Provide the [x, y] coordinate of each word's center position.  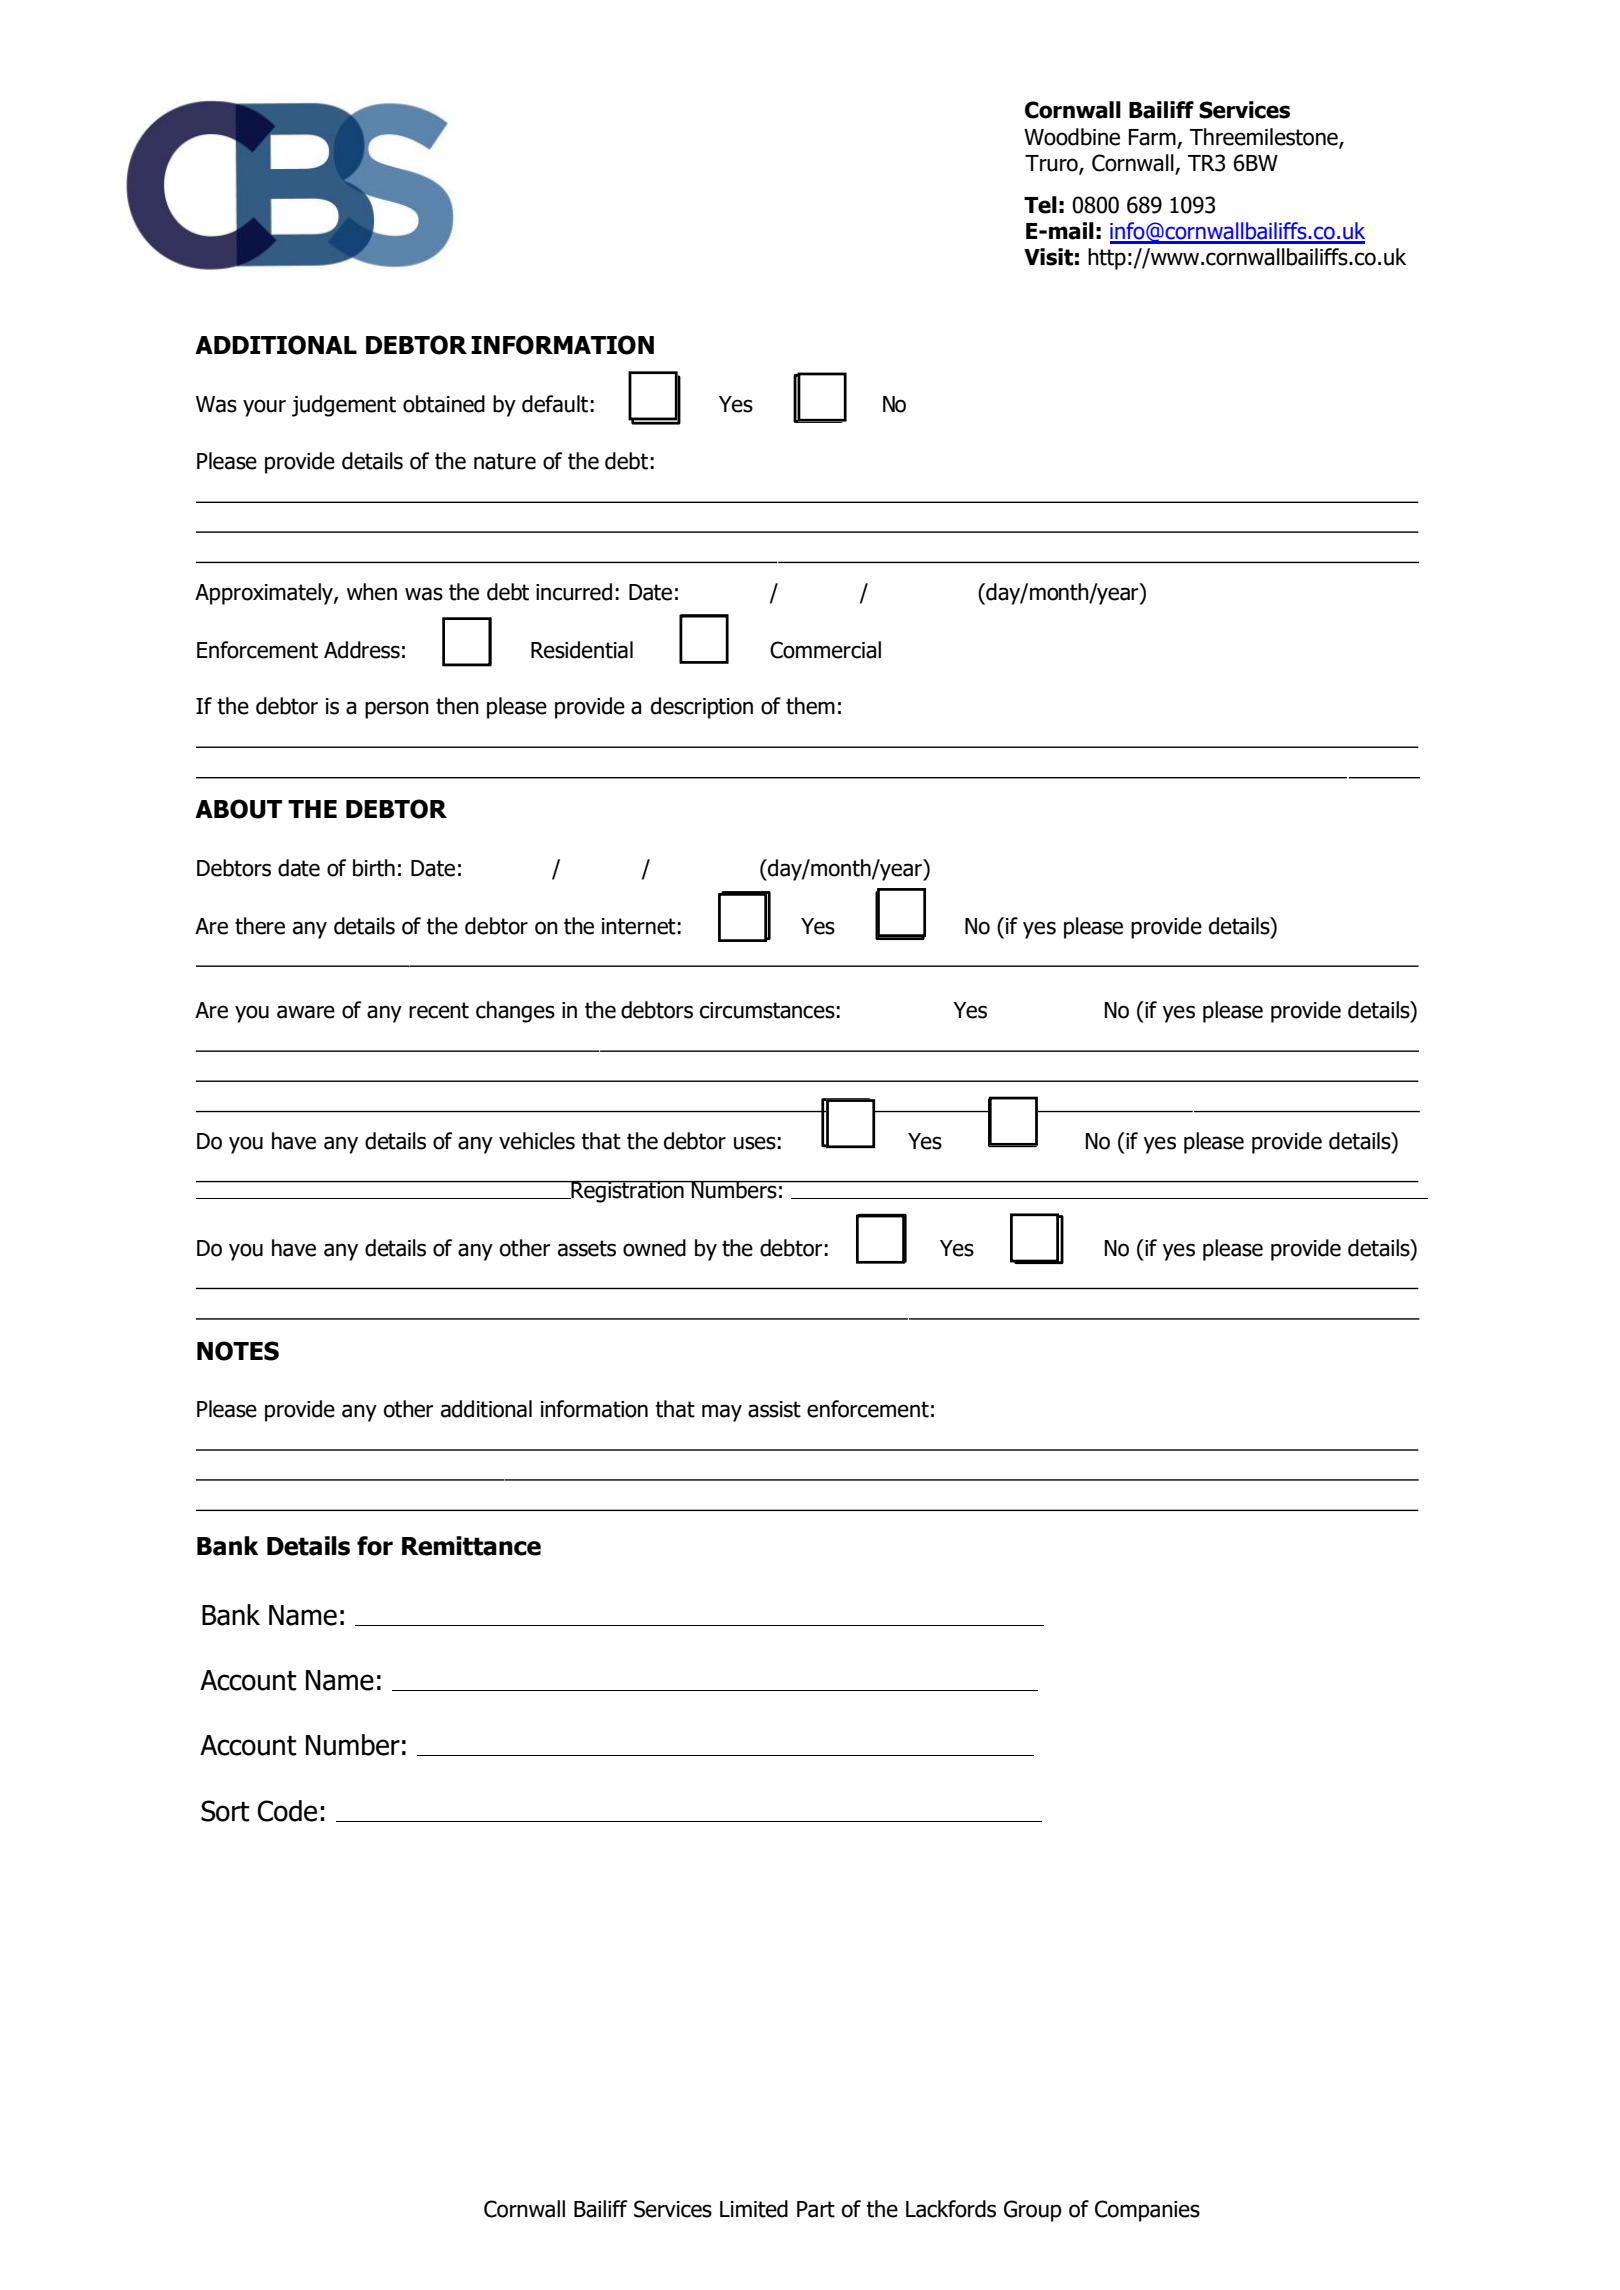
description [702, 708]
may [722, 1413]
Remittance [471, 1546]
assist [774, 1409]
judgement [344, 406]
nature [505, 461]
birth [374, 868]
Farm [1153, 138]
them [810, 706]
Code [287, 1811]
